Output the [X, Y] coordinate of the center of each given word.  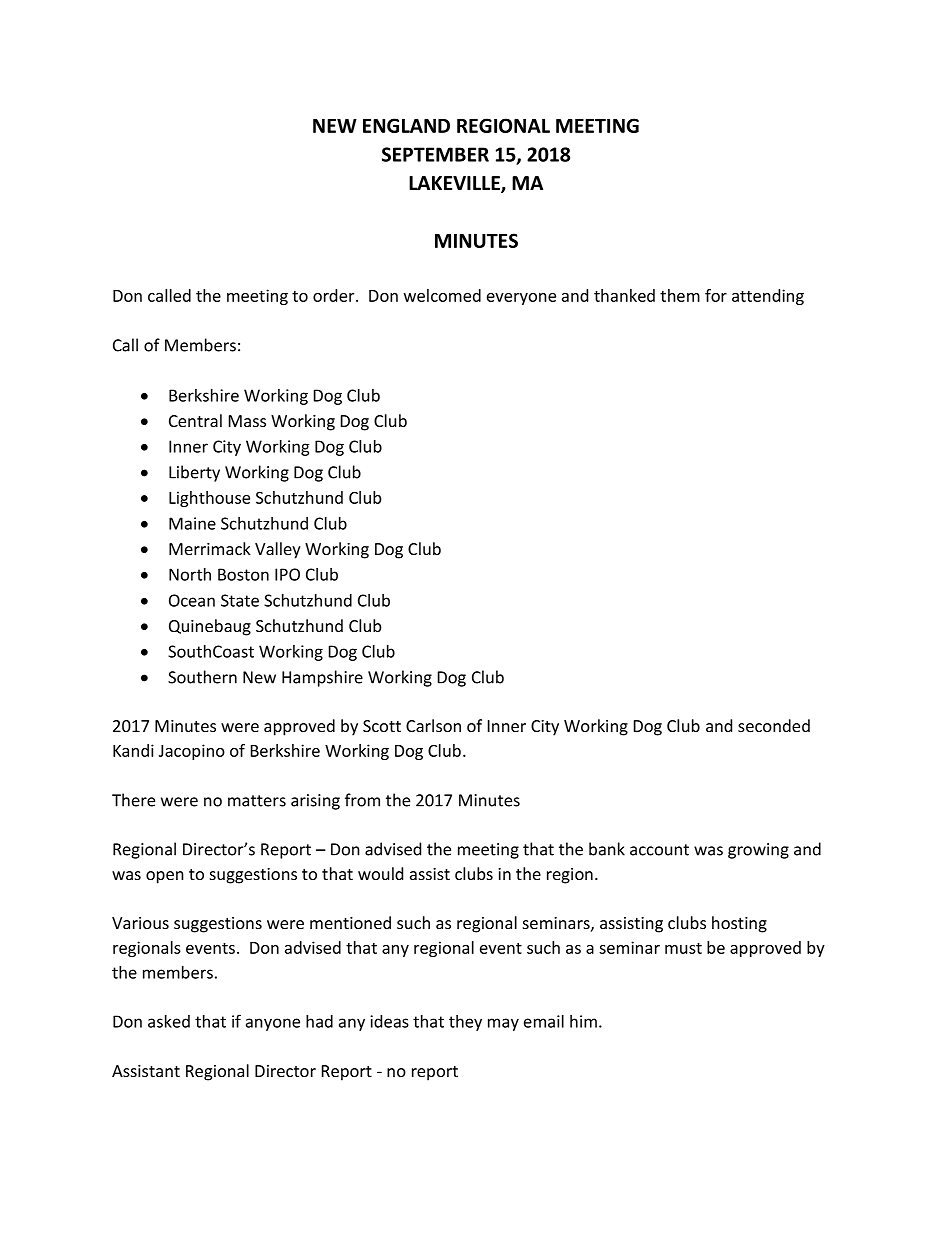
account [659, 850]
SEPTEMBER [435, 154]
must [683, 948]
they [465, 1023]
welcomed [442, 295]
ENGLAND [406, 125]
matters [257, 801]
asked [169, 1021]
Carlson [433, 725]
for [716, 295]
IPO [287, 574]
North [190, 574]
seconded [774, 725]
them [680, 295]
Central [195, 420]
